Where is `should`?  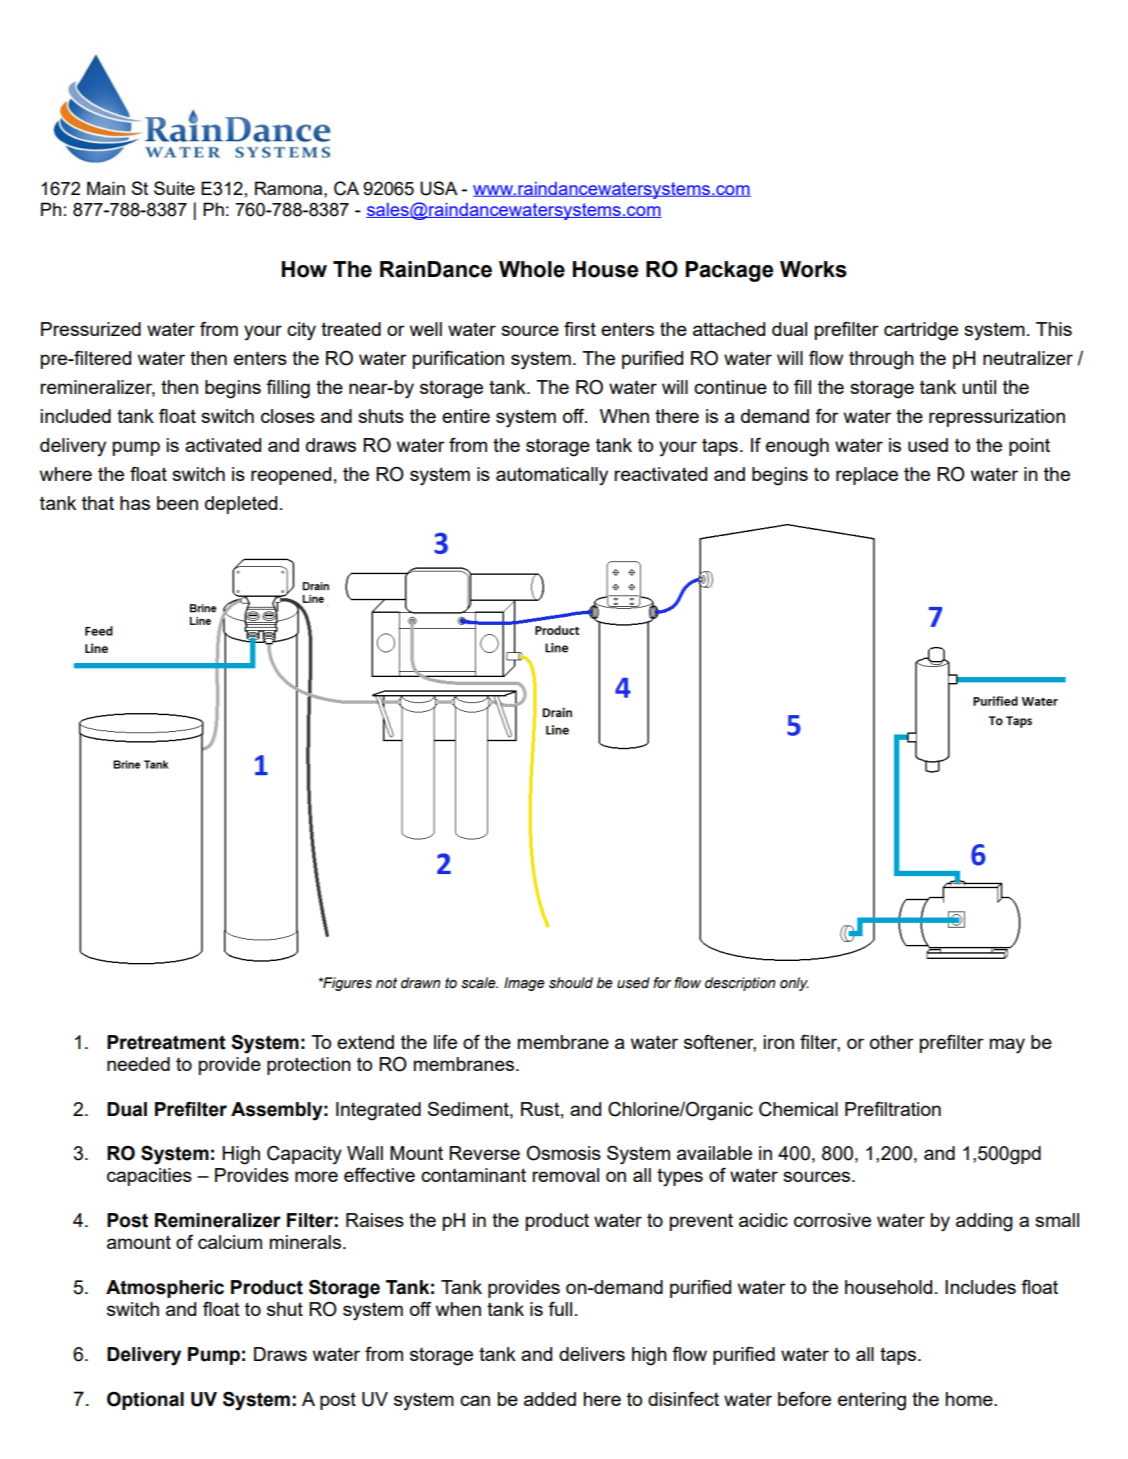
should is located at coordinates (571, 983).
